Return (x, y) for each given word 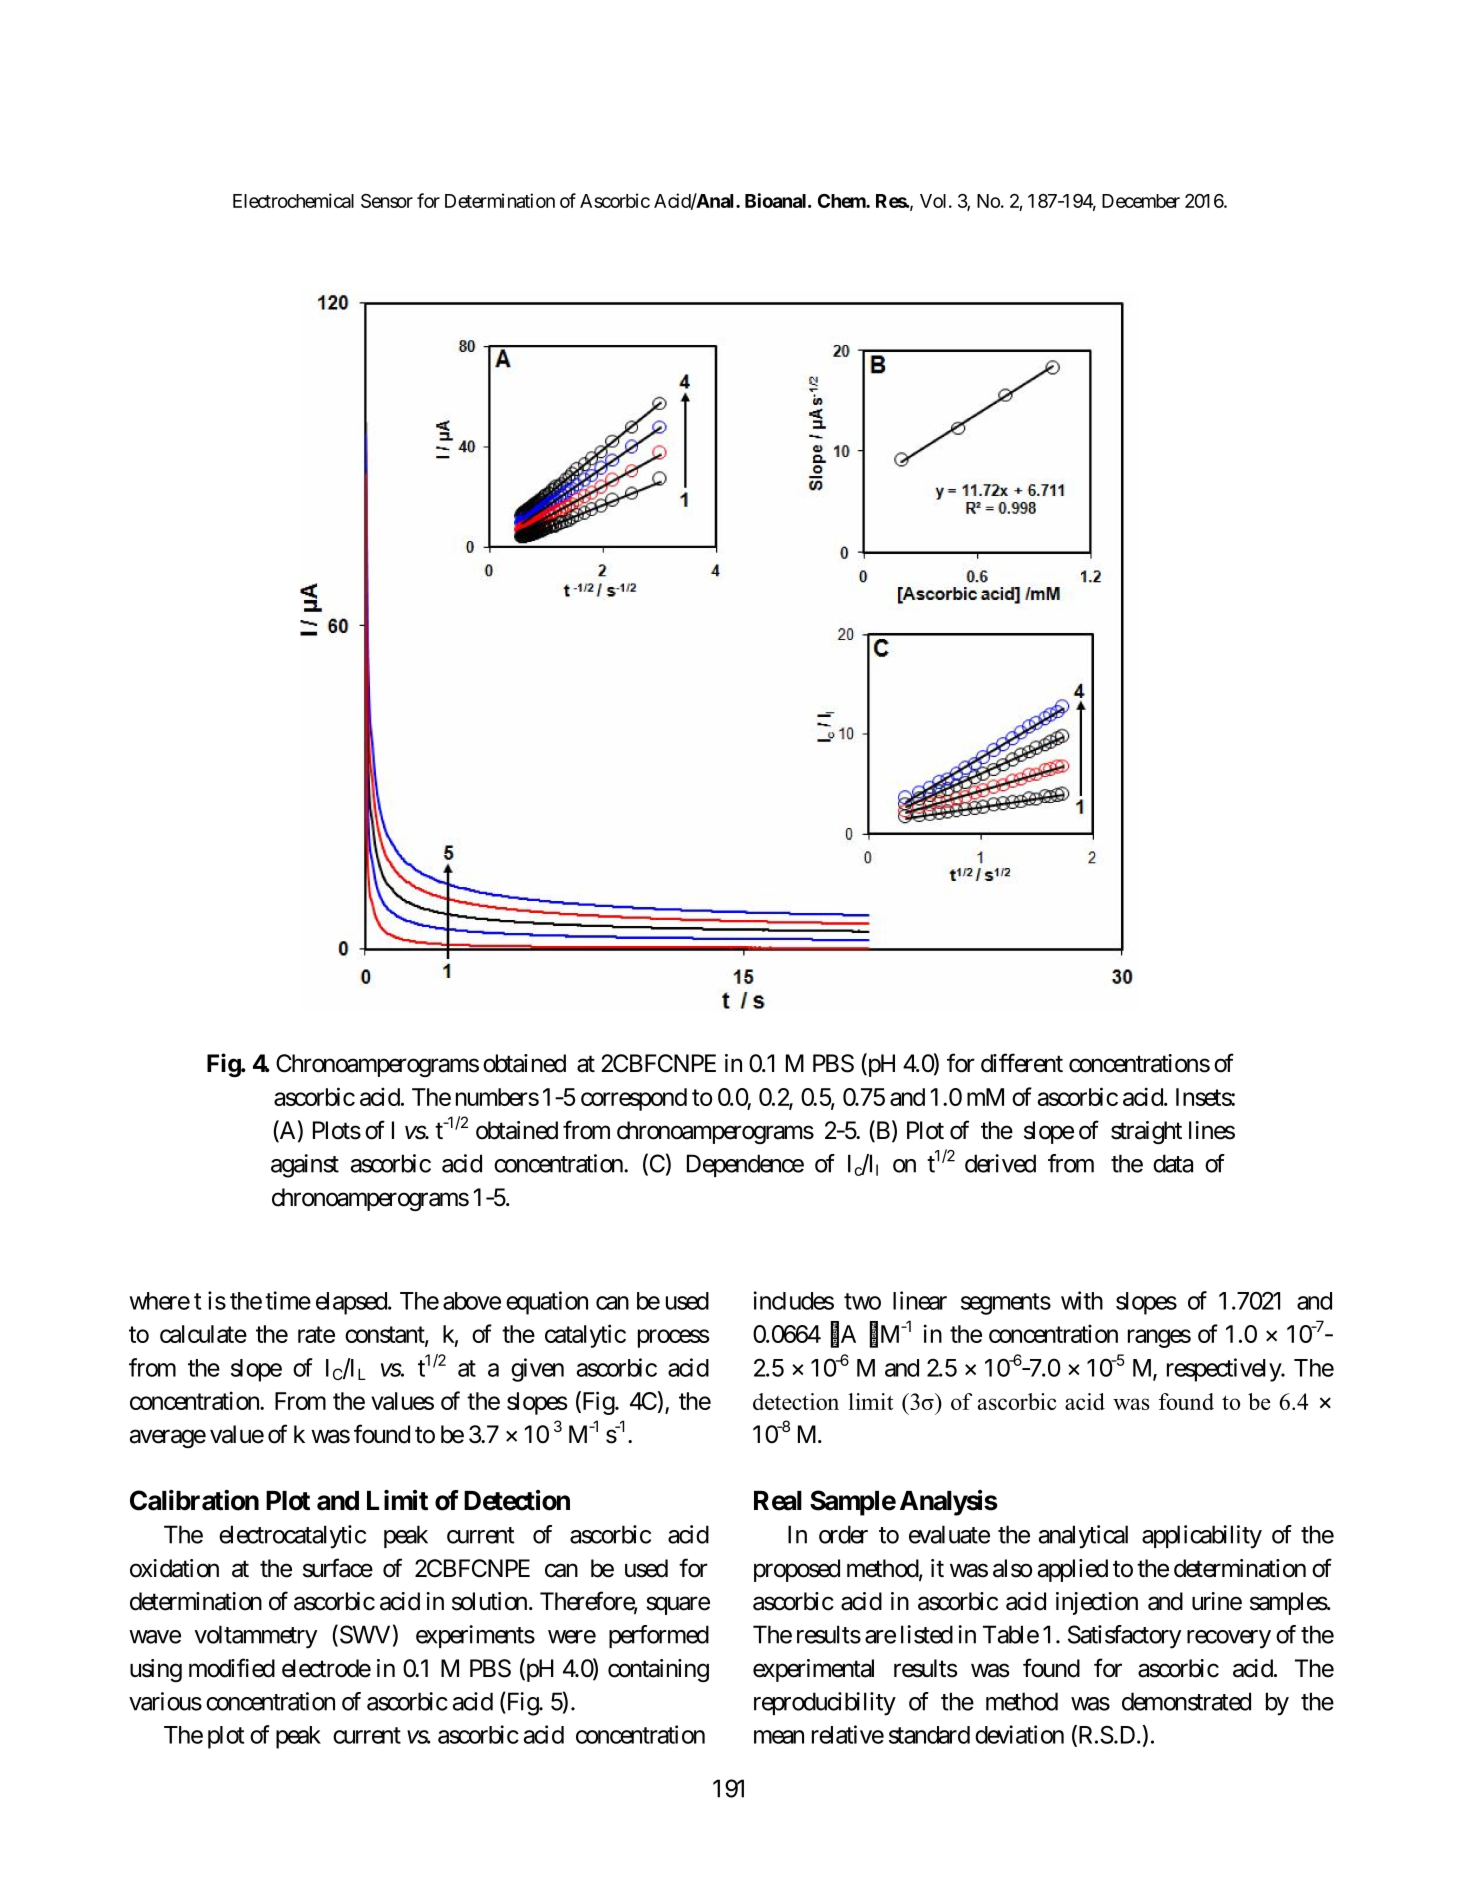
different (1022, 1063)
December (1141, 201)
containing (658, 1670)
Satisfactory (1124, 1637)
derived (1000, 1163)
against (305, 1166)
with (1082, 1300)
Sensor (387, 201)
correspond (634, 1099)
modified (232, 1668)
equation (547, 1303)
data (1173, 1163)
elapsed (352, 1303)
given (537, 1370)
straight (1146, 1132)
